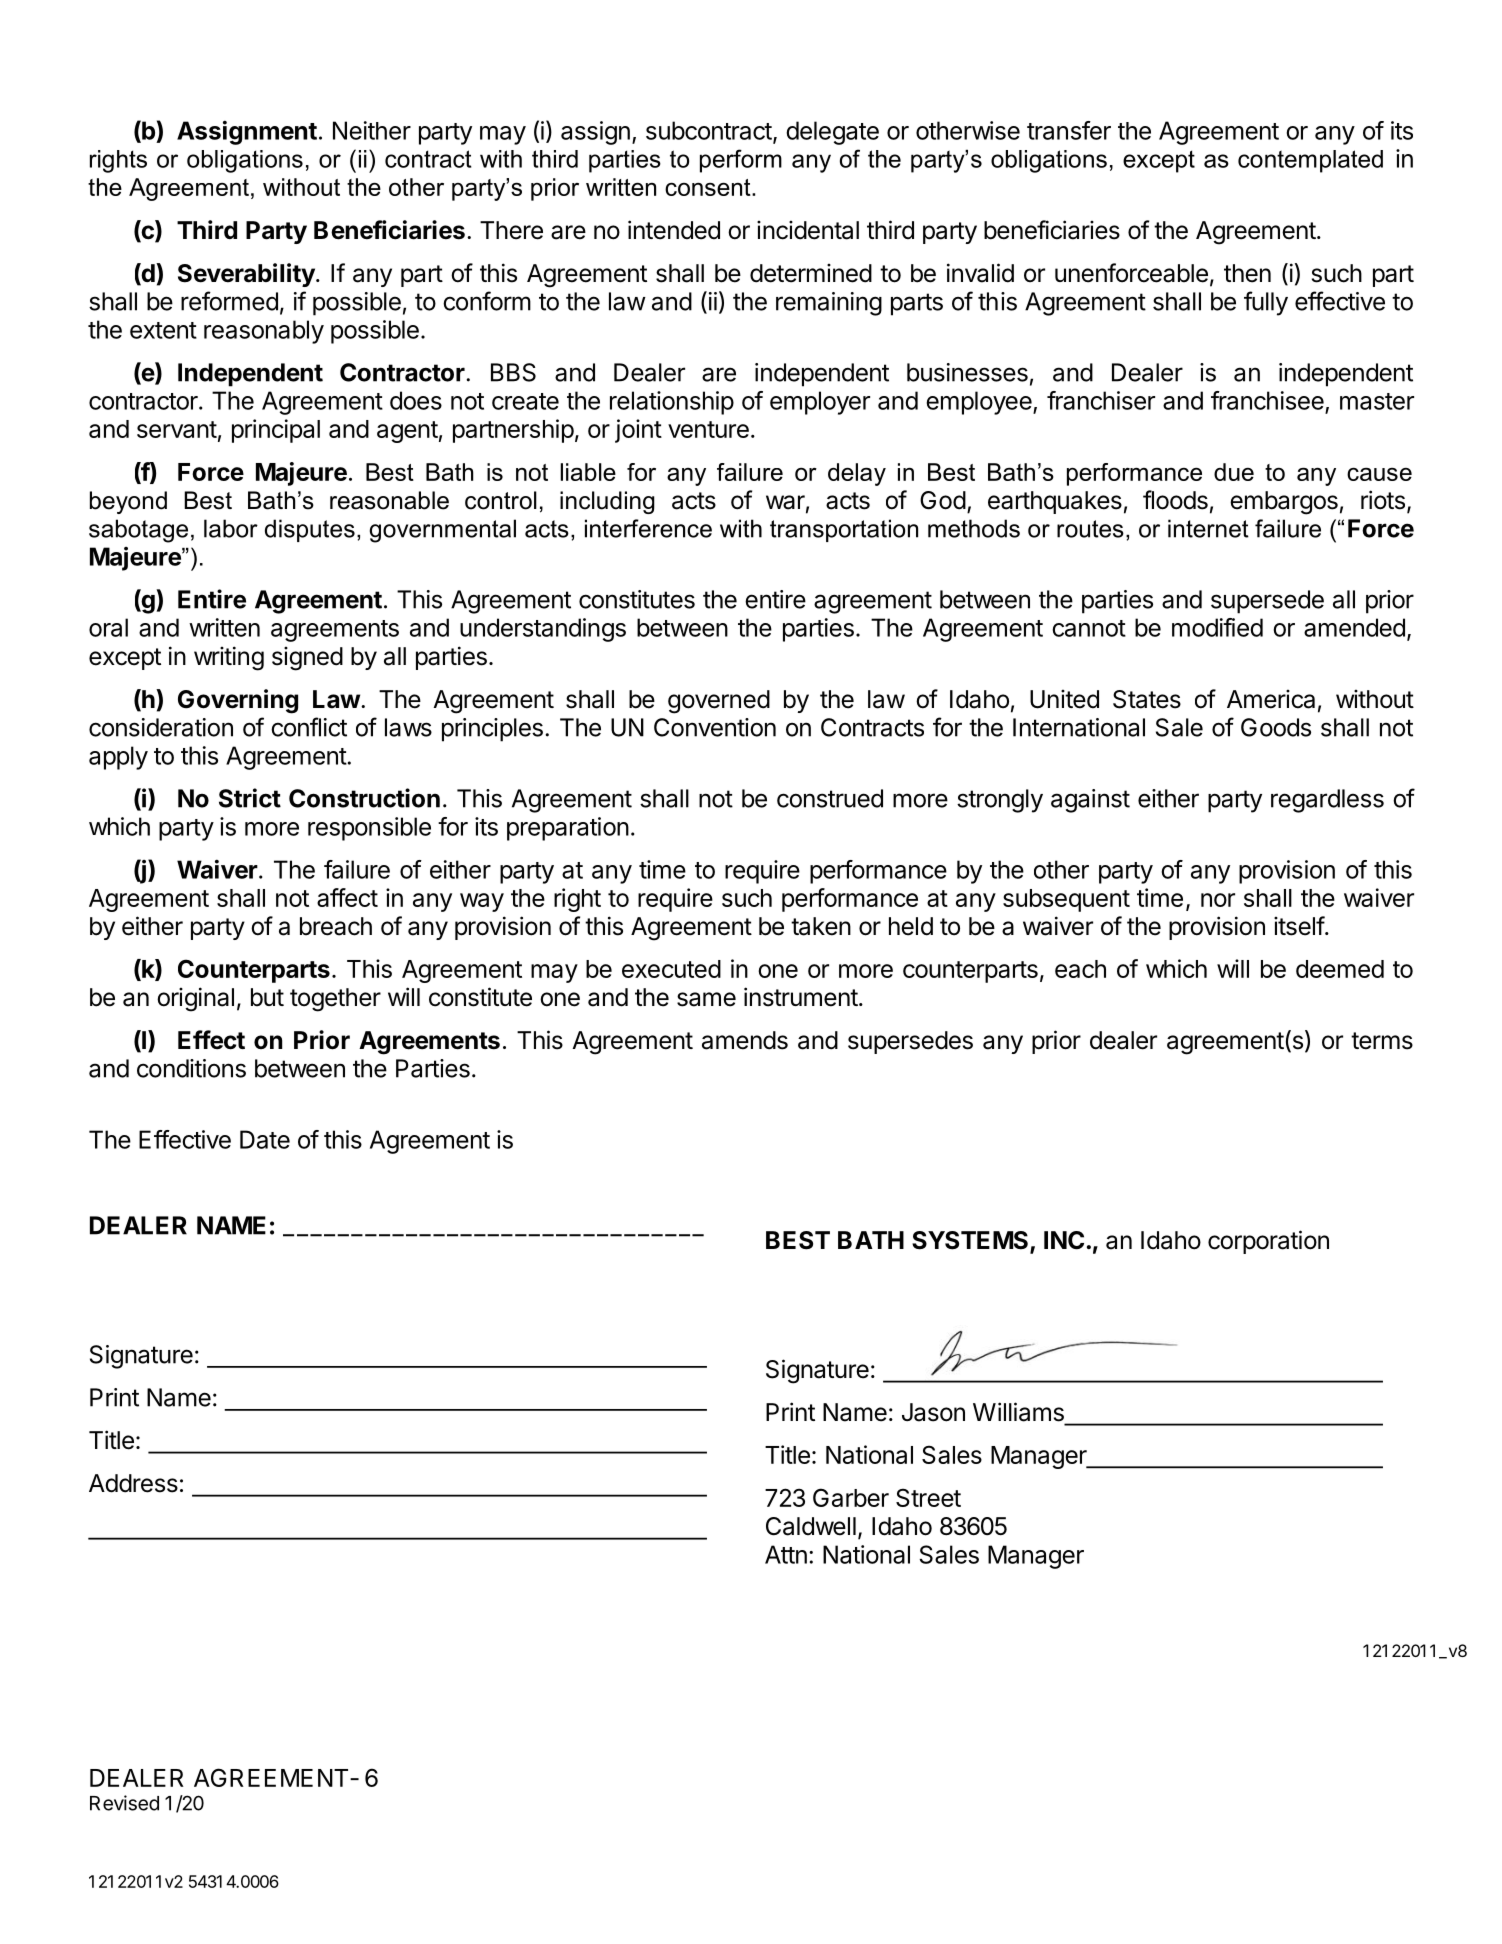  What do you see at coordinates (124, 1803) in the screenshot?
I see `Revised` at bounding box center [124, 1803].
